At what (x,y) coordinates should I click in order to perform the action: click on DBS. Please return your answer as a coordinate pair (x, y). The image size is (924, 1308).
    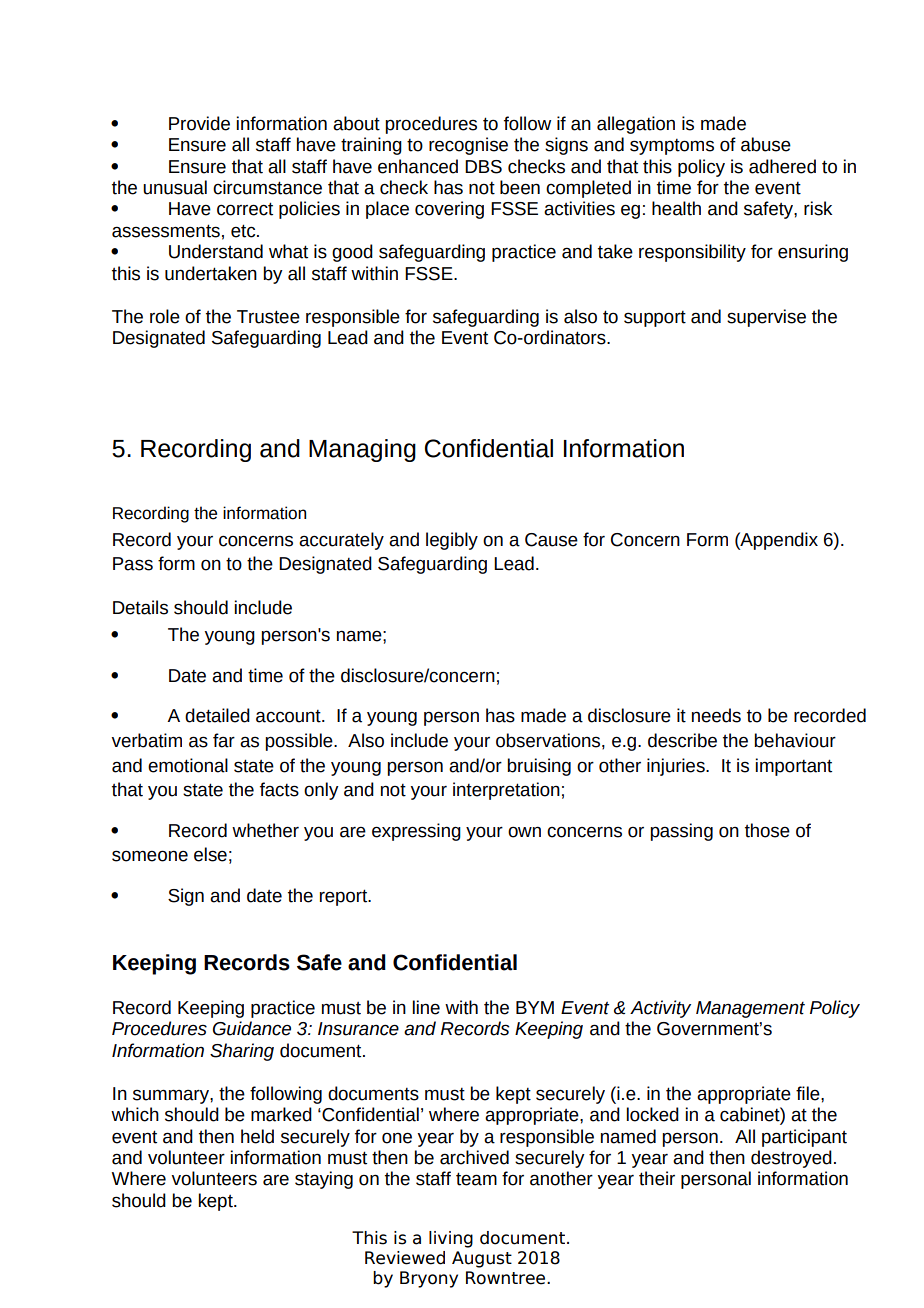
    Looking at the image, I should click on (483, 167).
